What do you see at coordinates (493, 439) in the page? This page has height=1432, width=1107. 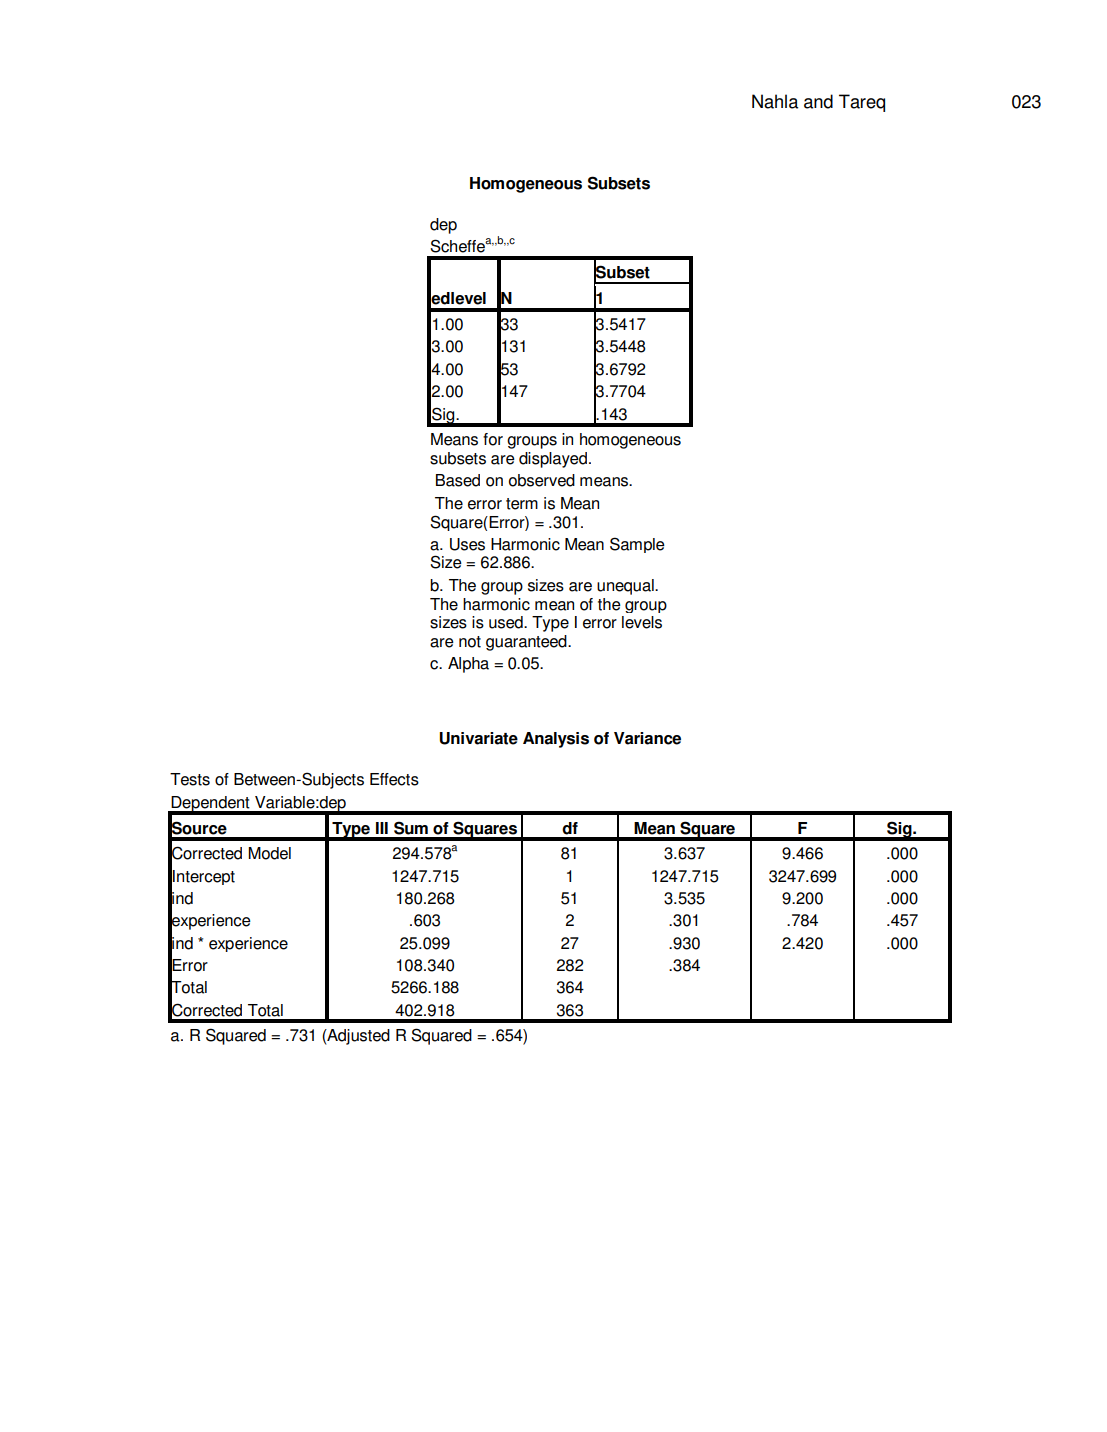 I see `for` at bounding box center [493, 439].
